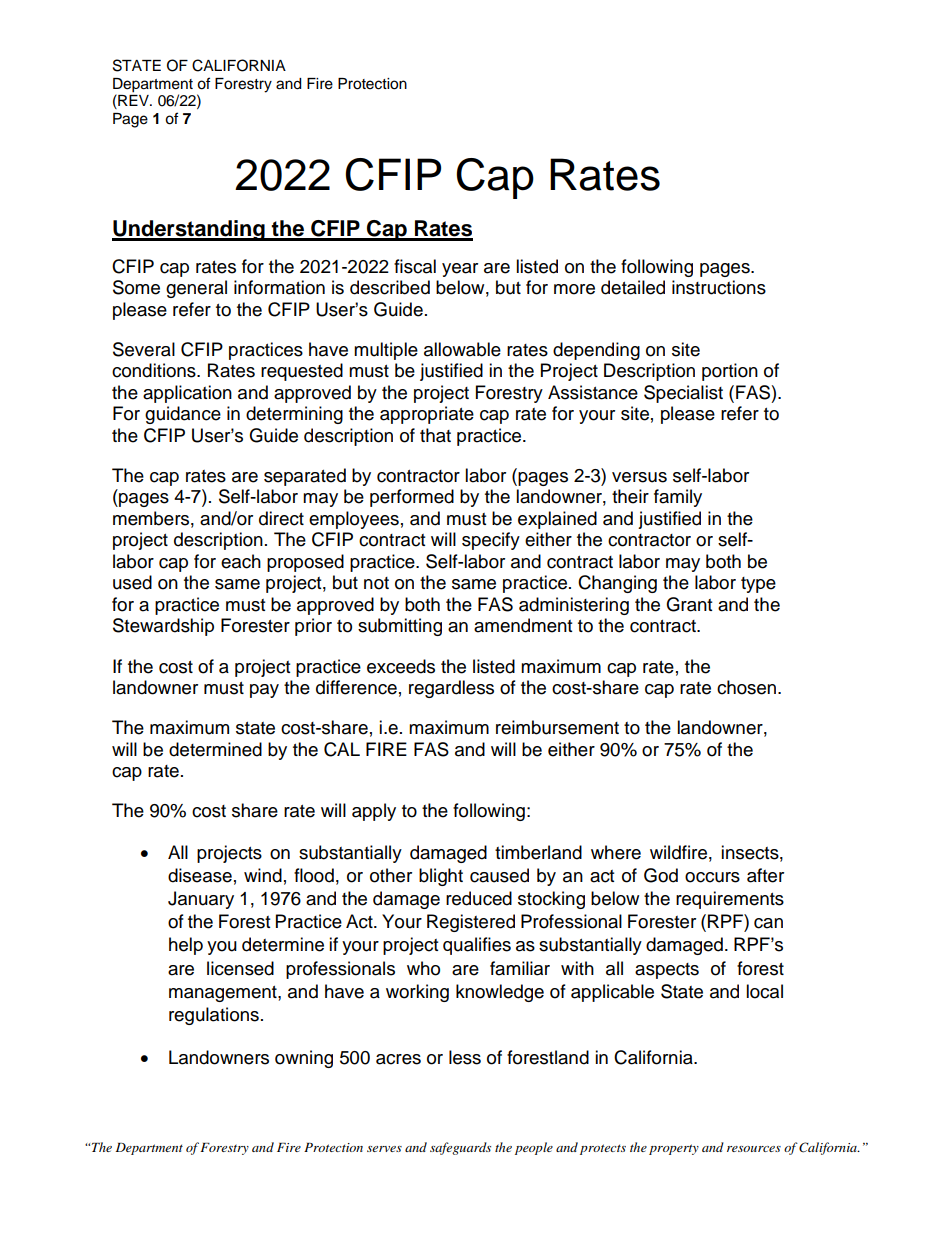 The image size is (952, 1233). Describe the element at coordinates (183, 415) in the page. I see `guidance` at that location.
